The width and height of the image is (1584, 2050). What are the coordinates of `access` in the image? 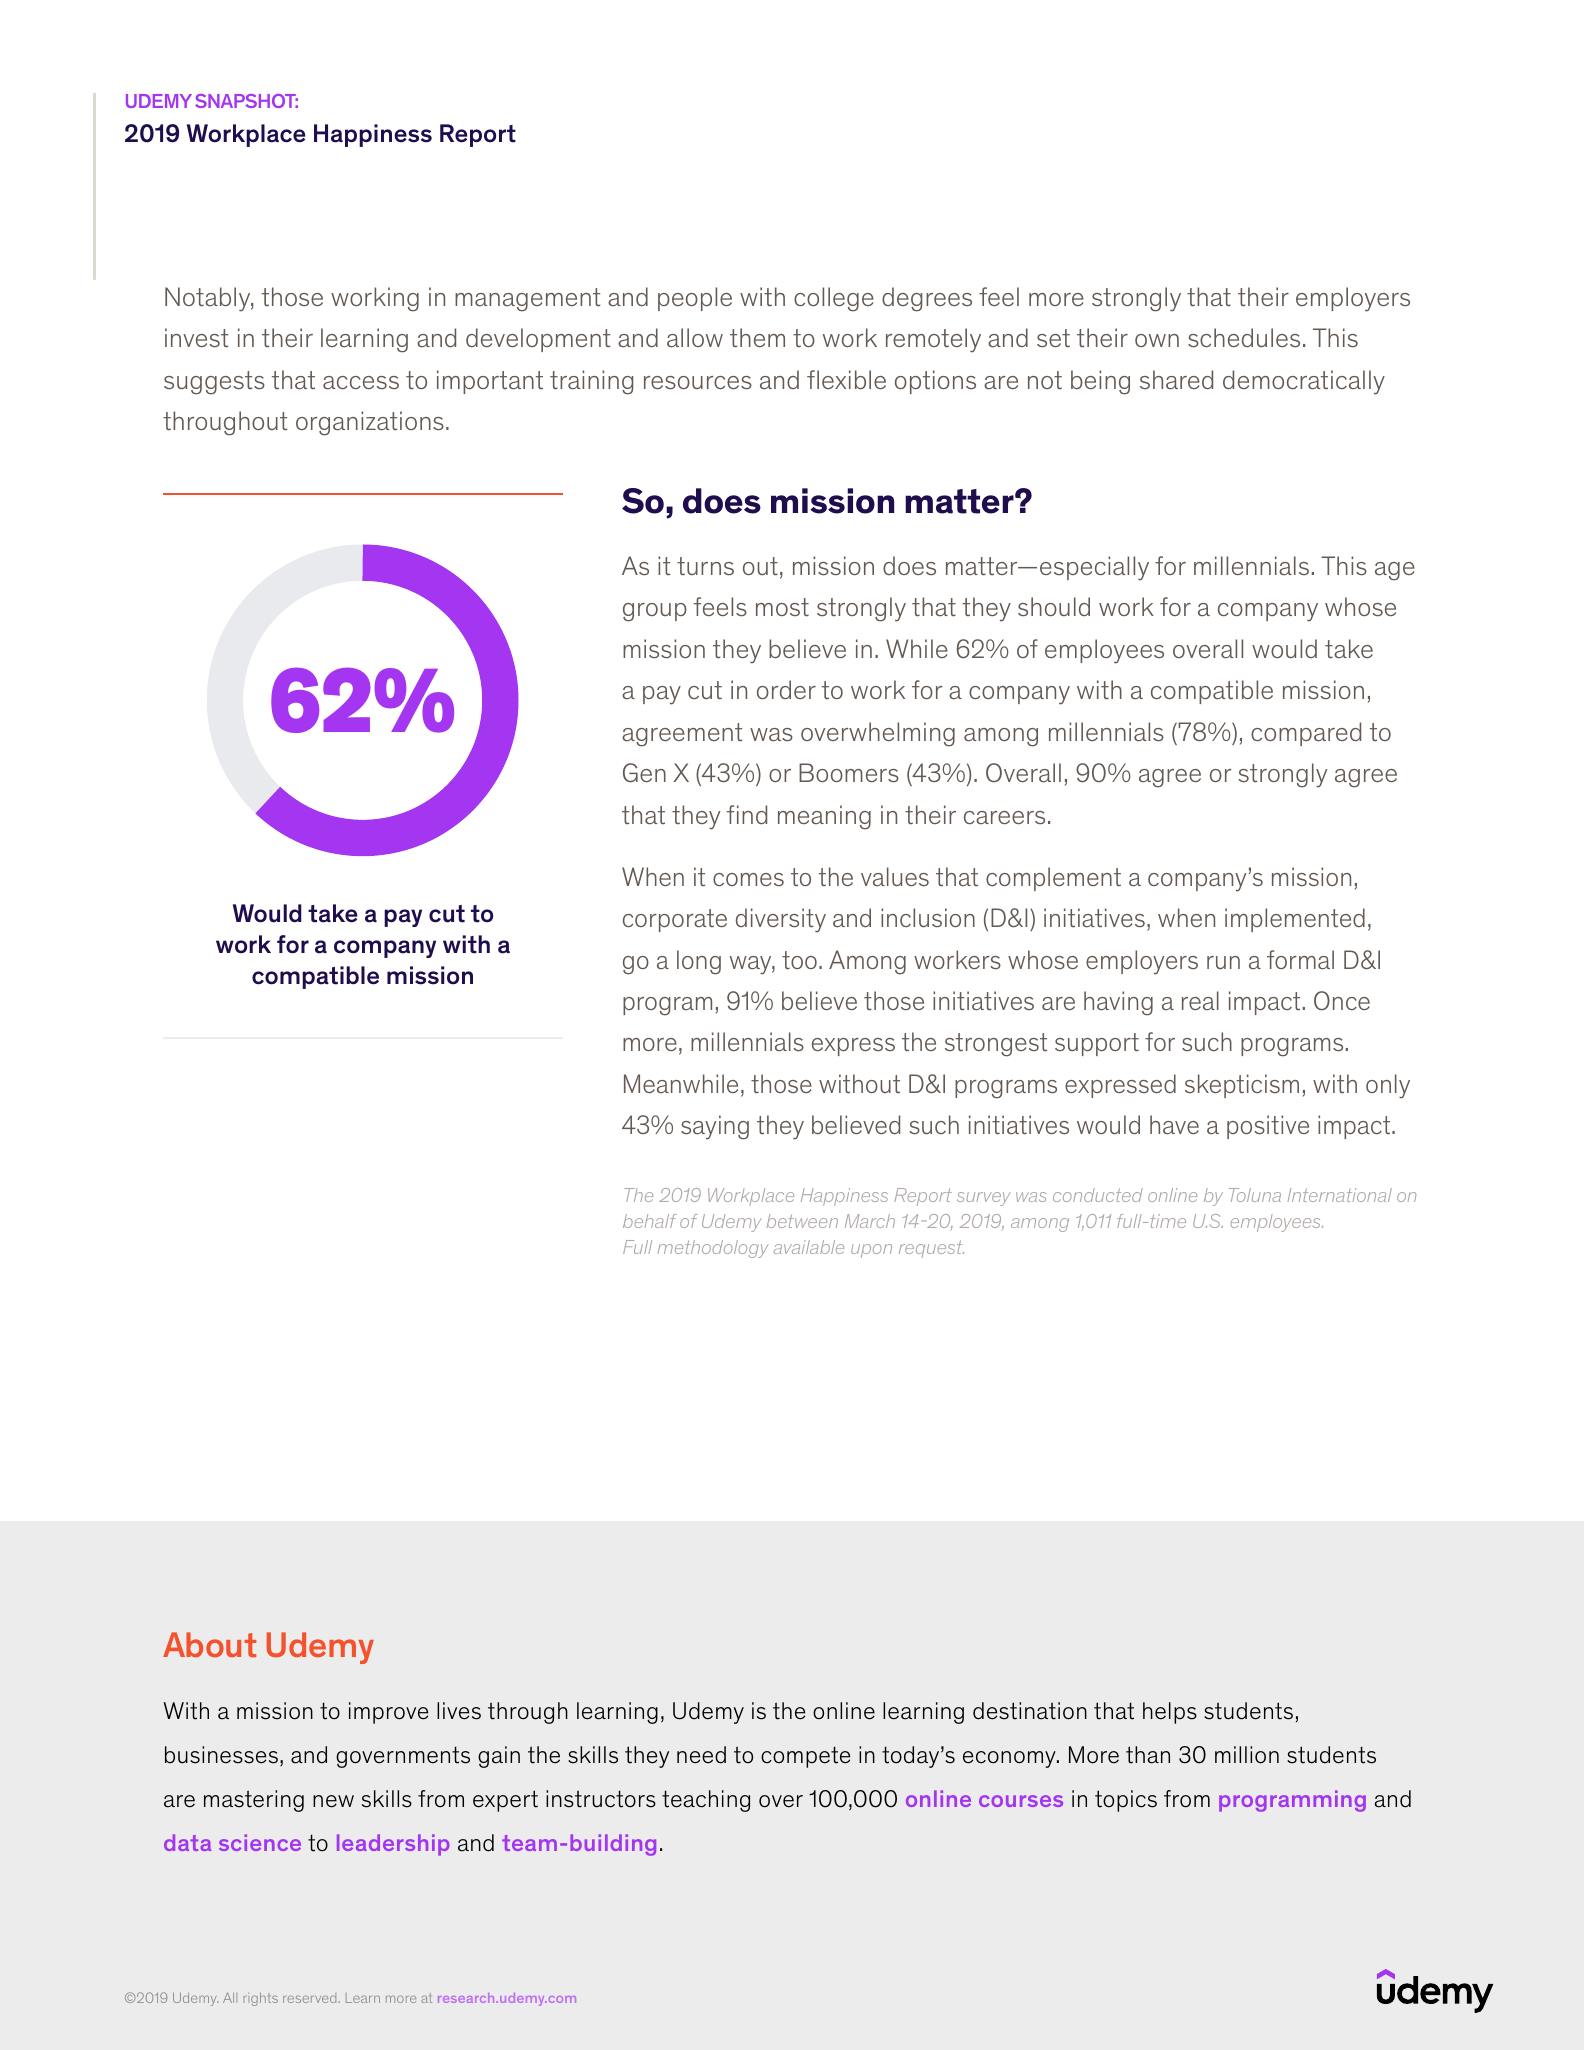 It's located at (361, 382).
